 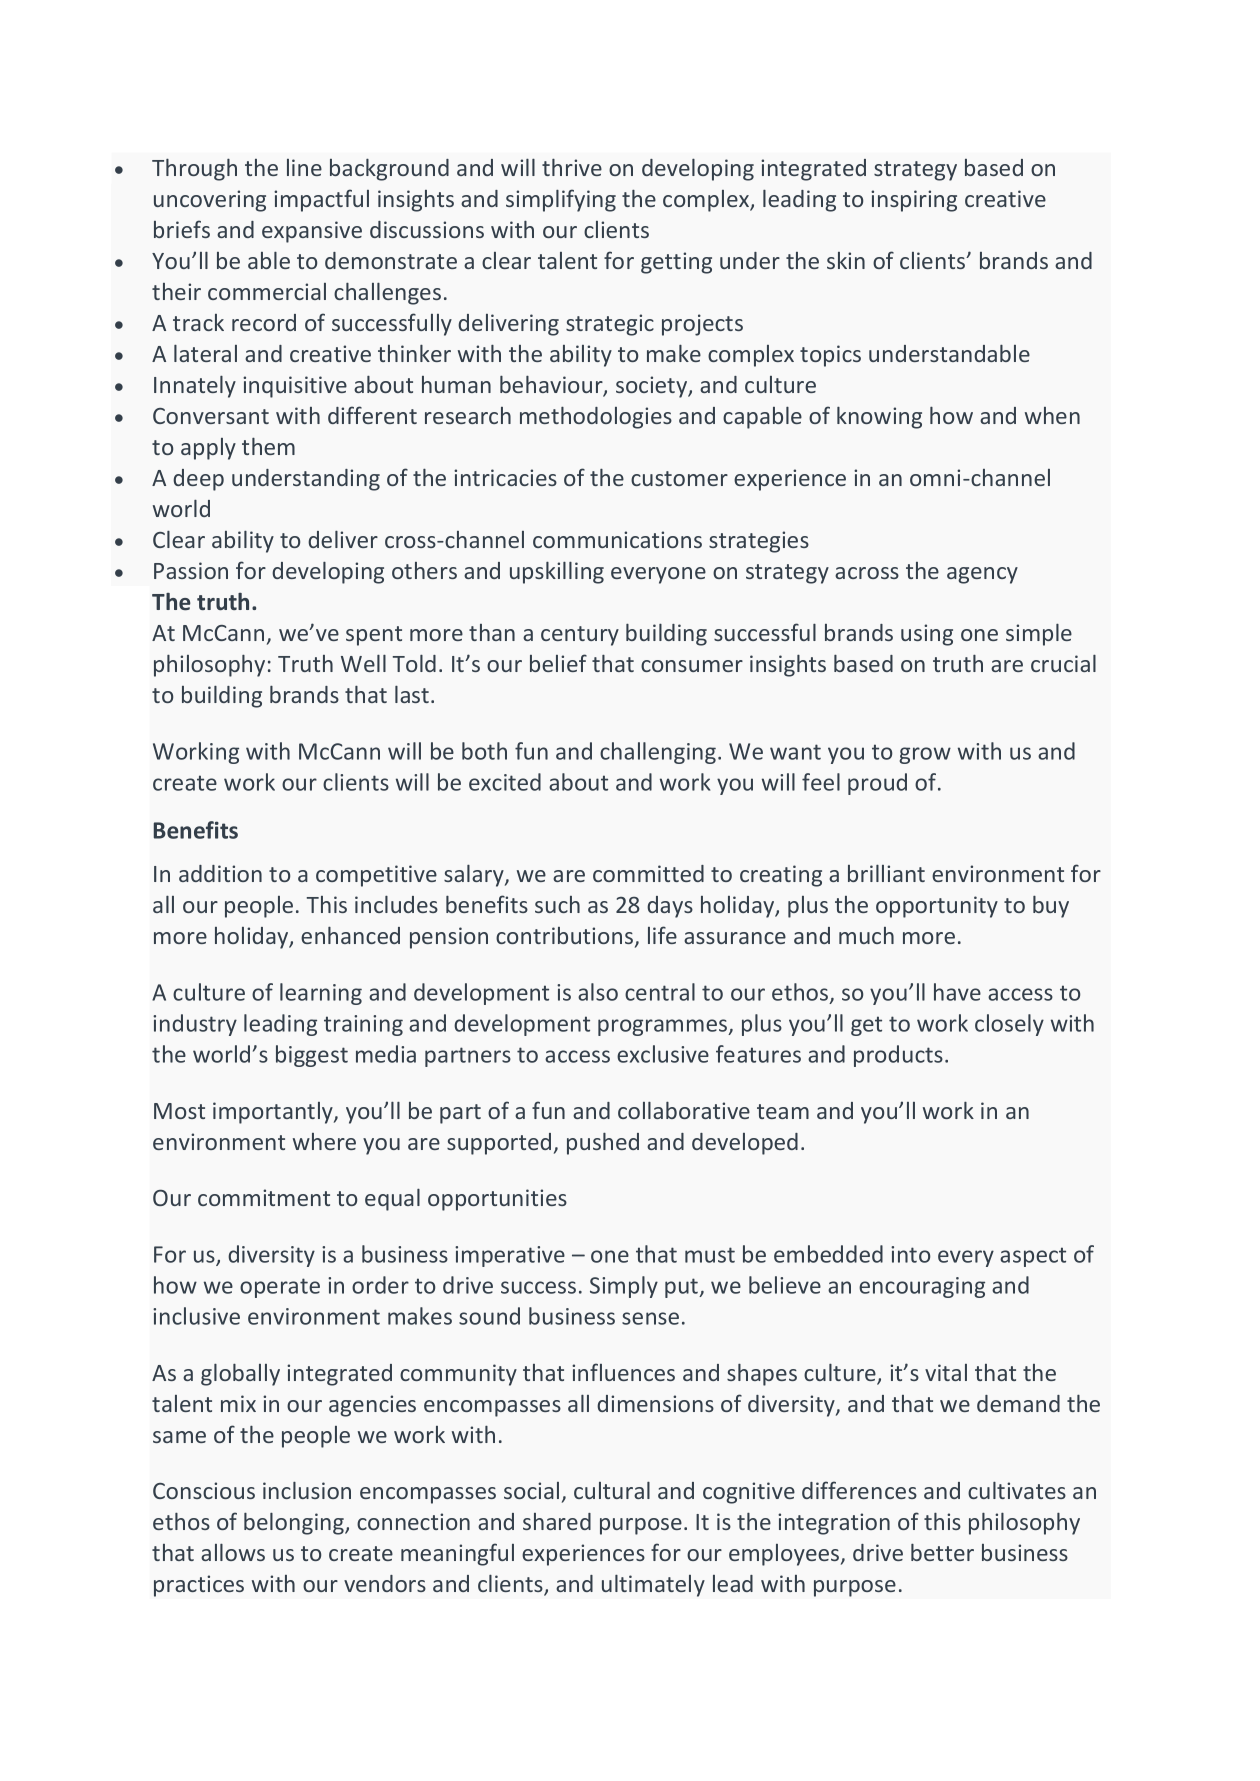 I want to click on expansive, so click(x=312, y=232).
